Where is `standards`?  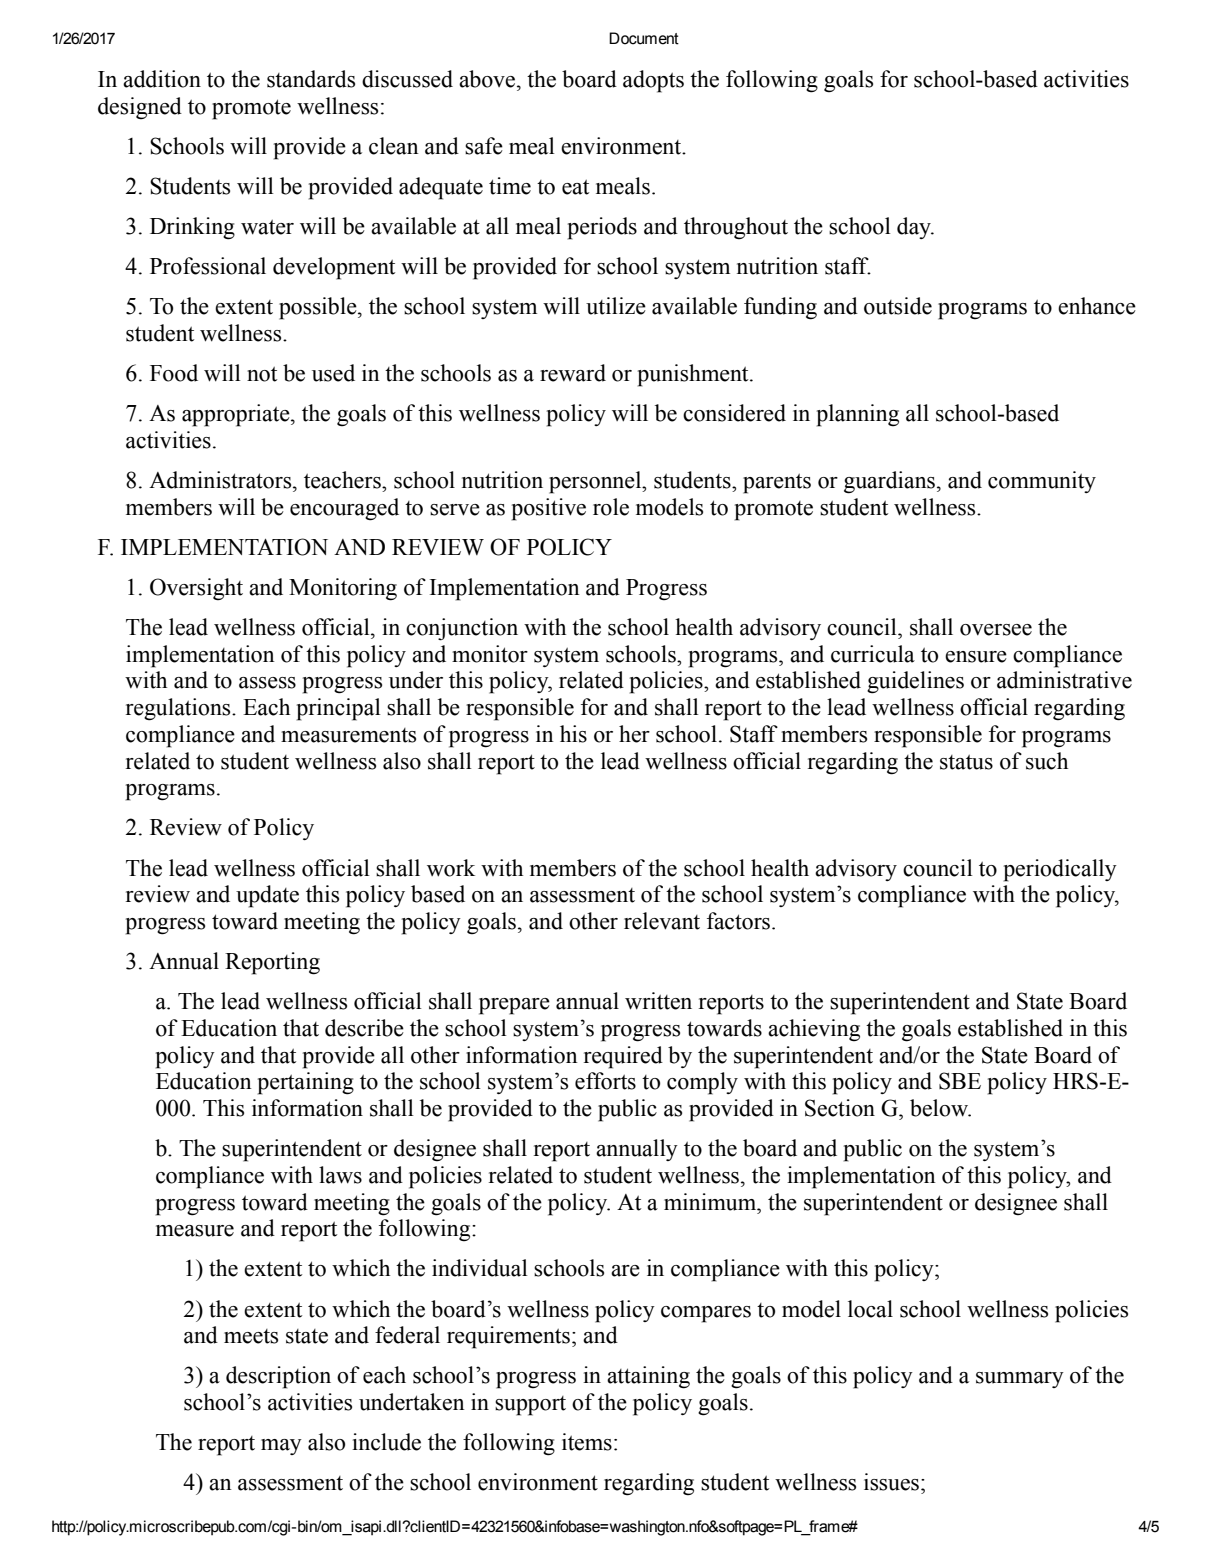 standards is located at coordinates (311, 79).
